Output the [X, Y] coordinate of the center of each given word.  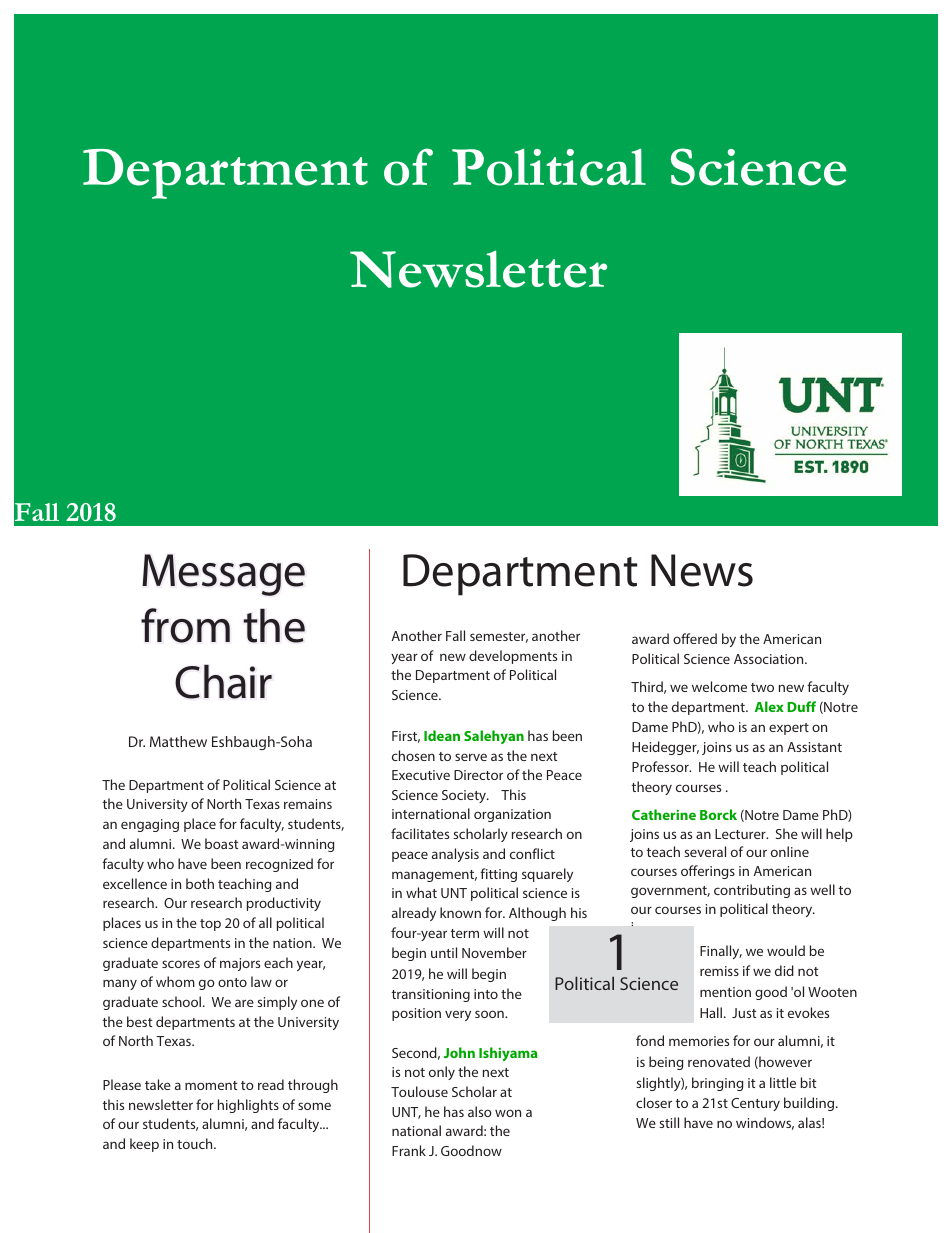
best [140, 1021]
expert [789, 729]
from [185, 625]
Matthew [178, 741]
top [210, 925]
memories [699, 1041]
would [786, 950]
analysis [455, 855]
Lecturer [741, 834]
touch [196, 1143]
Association [770, 659]
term [465, 933]
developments [513, 657]
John [459, 1052]
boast [222, 843]
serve [471, 757]
